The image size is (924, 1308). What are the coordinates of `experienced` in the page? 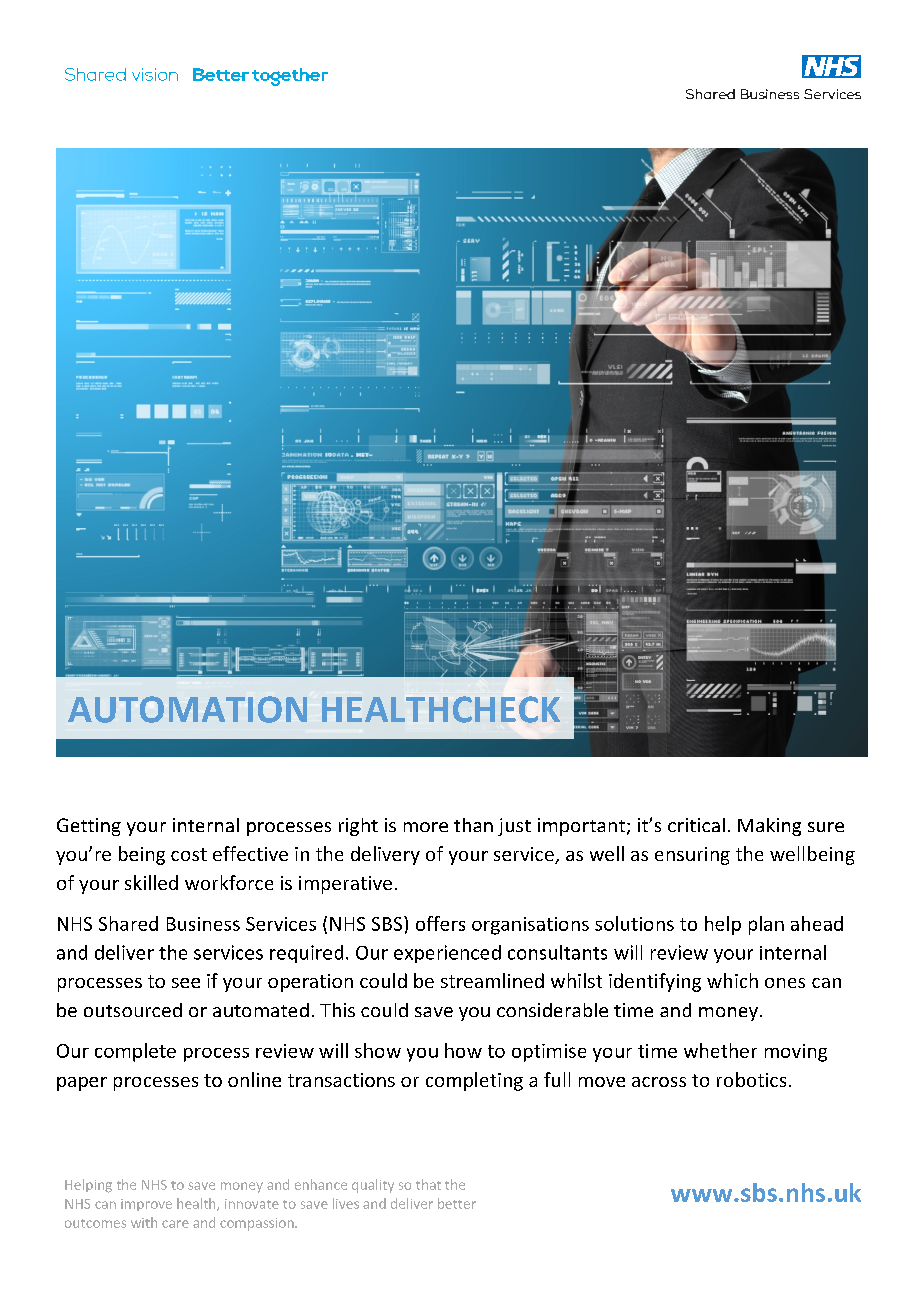 It's located at (447, 954).
